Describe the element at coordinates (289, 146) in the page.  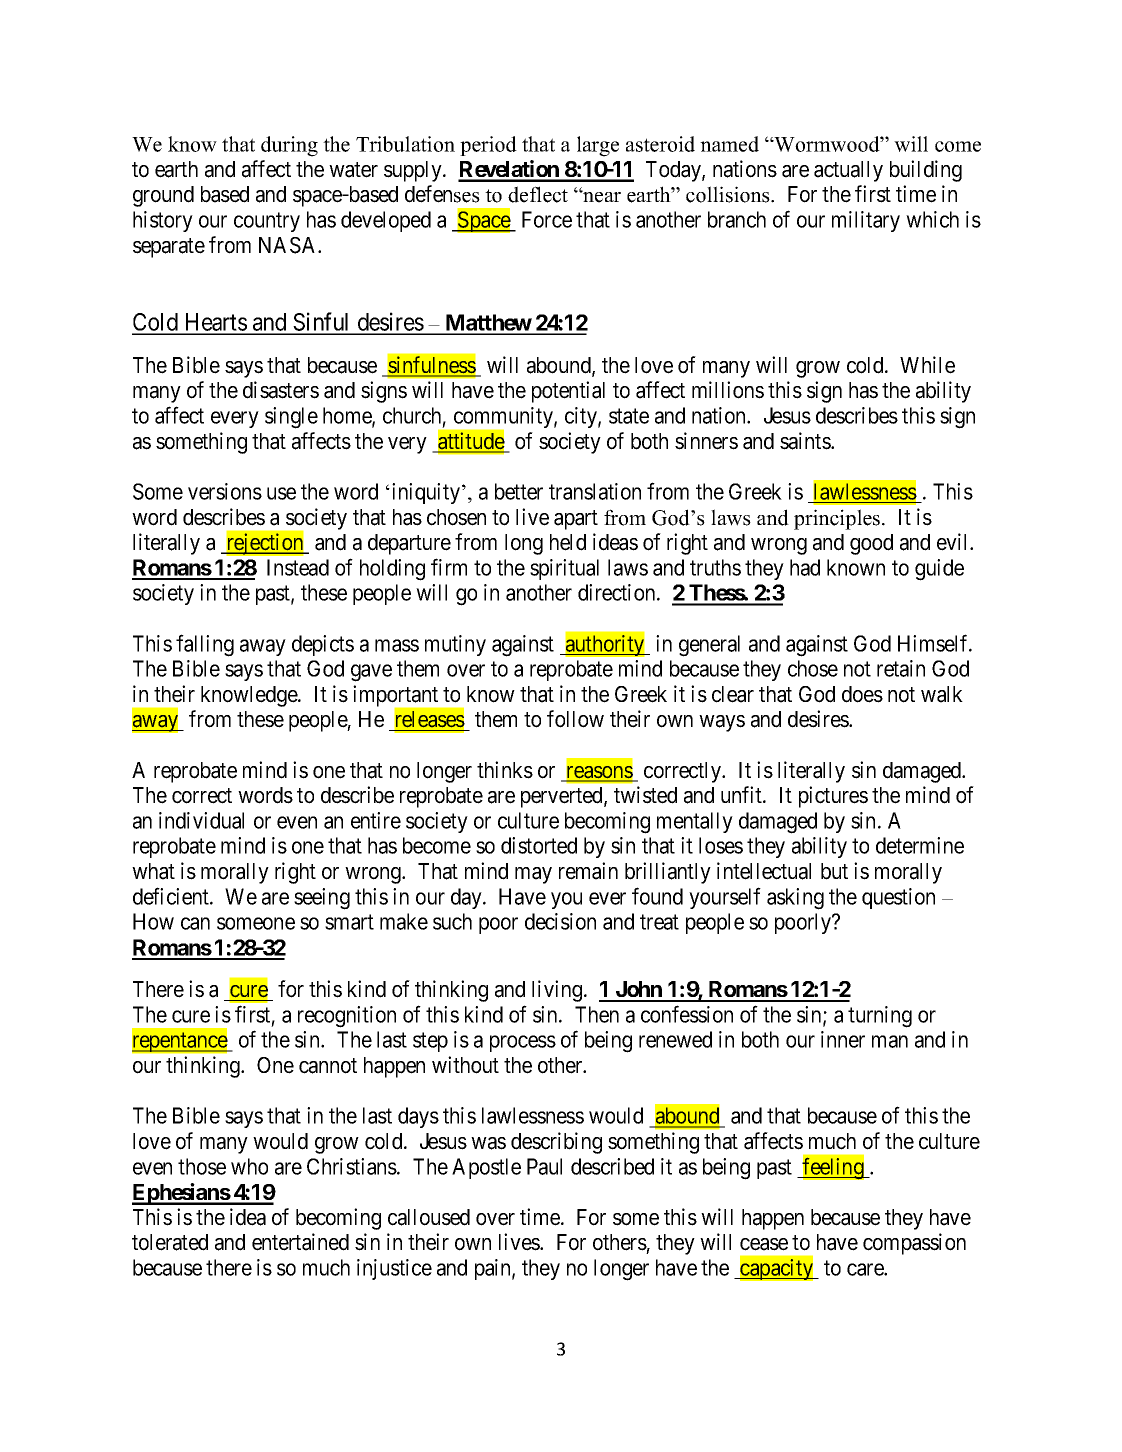
I see `during` at that location.
